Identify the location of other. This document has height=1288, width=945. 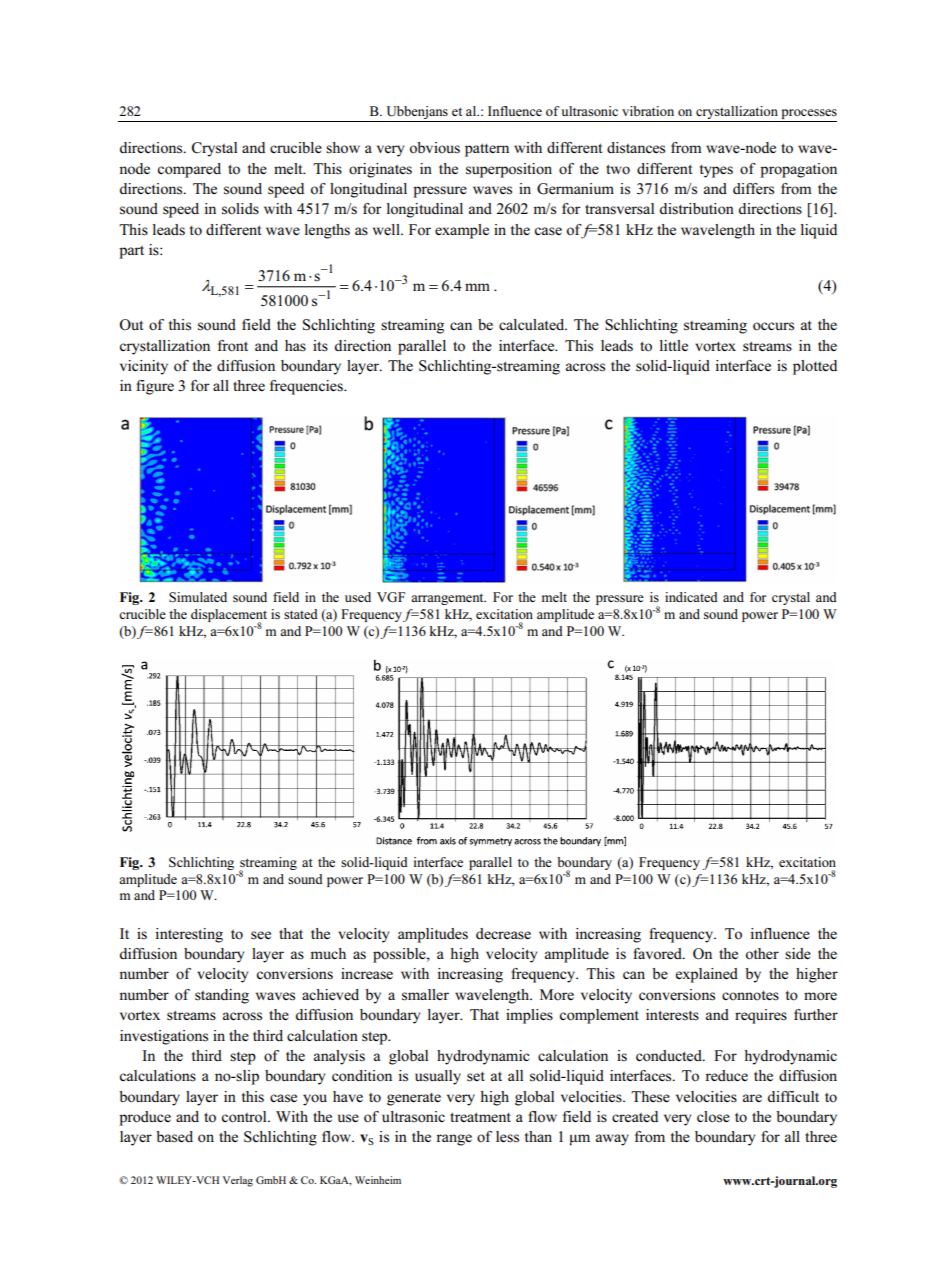
(762, 954).
